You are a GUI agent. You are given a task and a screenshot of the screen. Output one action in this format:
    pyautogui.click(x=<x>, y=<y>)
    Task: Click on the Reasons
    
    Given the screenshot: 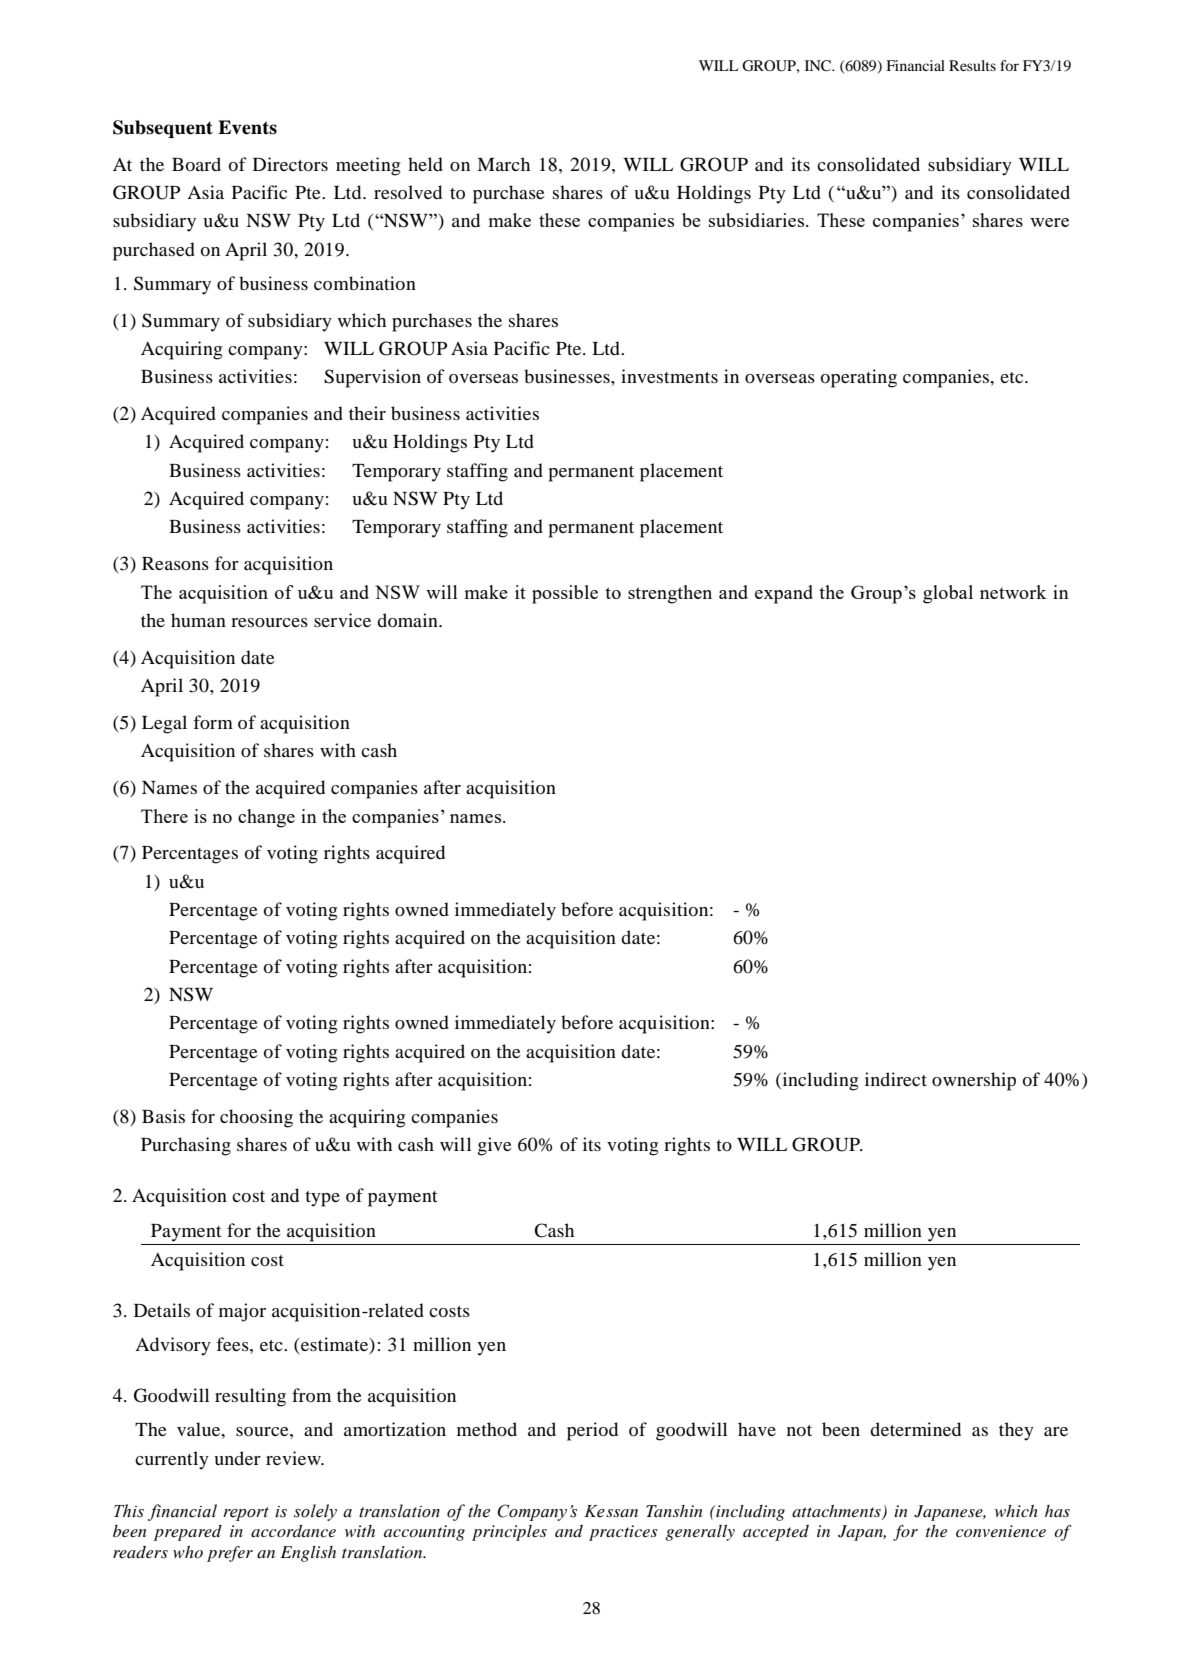 What is the action you would take?
    pyautogui.click(x=175, y=563)
